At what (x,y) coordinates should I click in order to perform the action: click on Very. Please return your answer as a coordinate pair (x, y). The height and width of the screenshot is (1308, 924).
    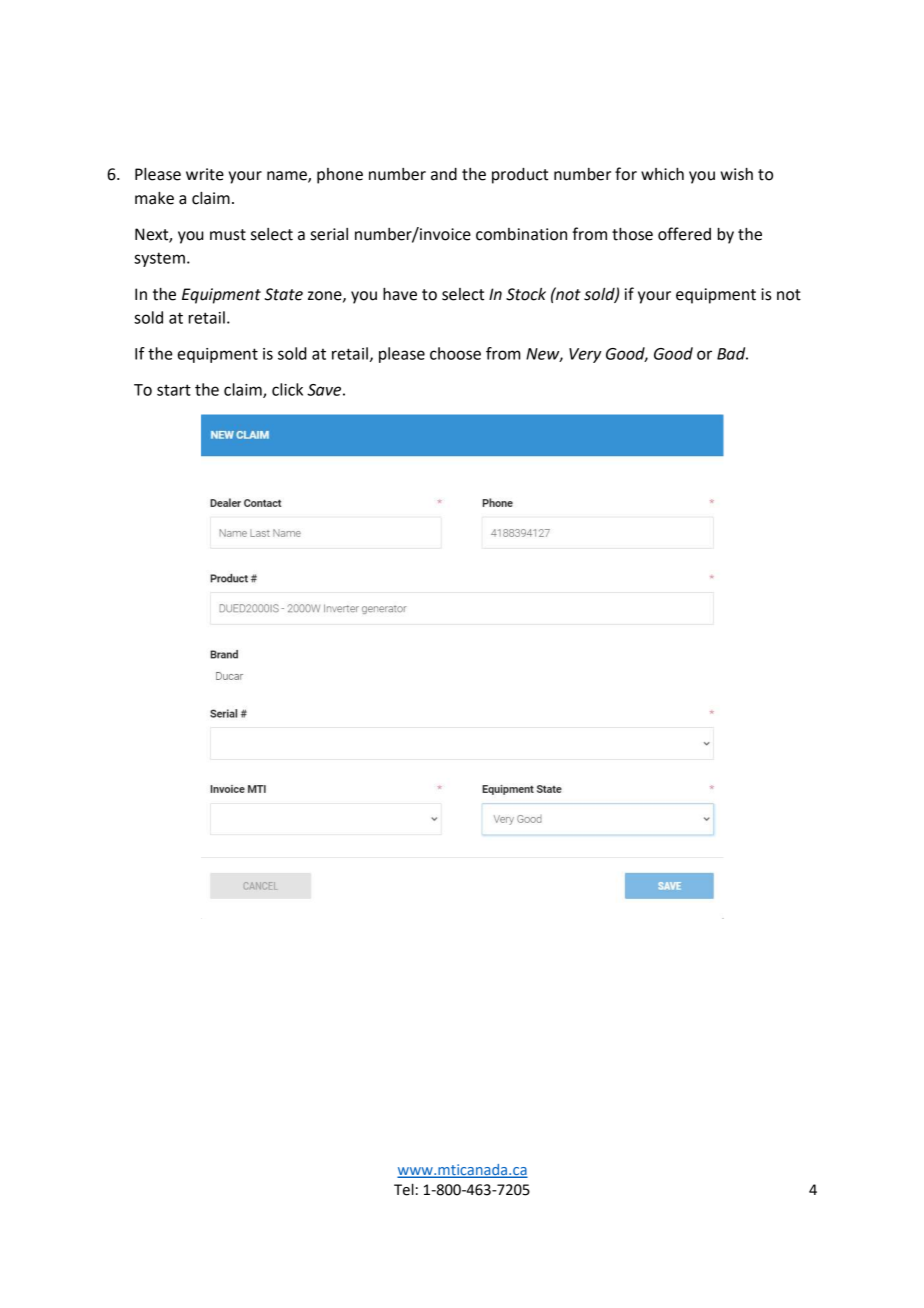
    Looking at the image, I should click on (585, 355).
